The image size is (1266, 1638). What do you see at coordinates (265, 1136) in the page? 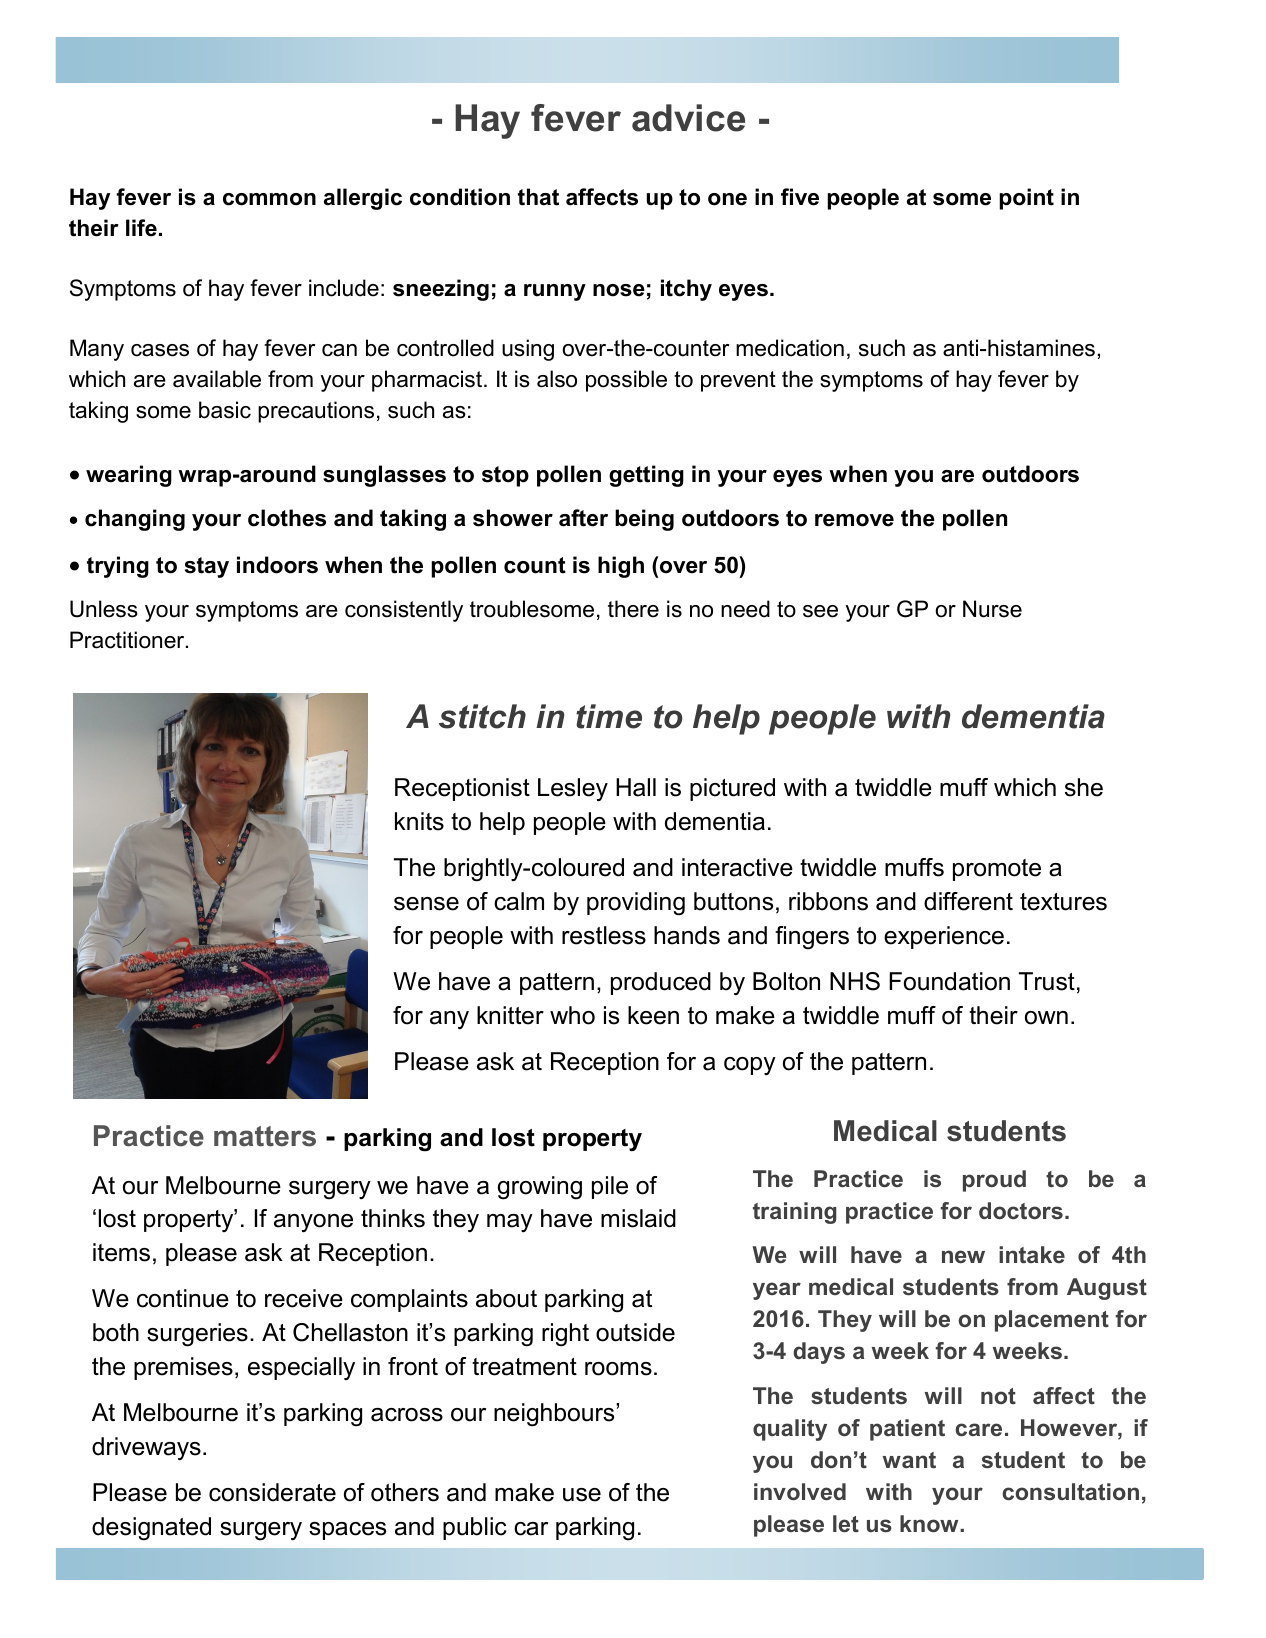
I see `matters` at bounding box center [265, 1136].
